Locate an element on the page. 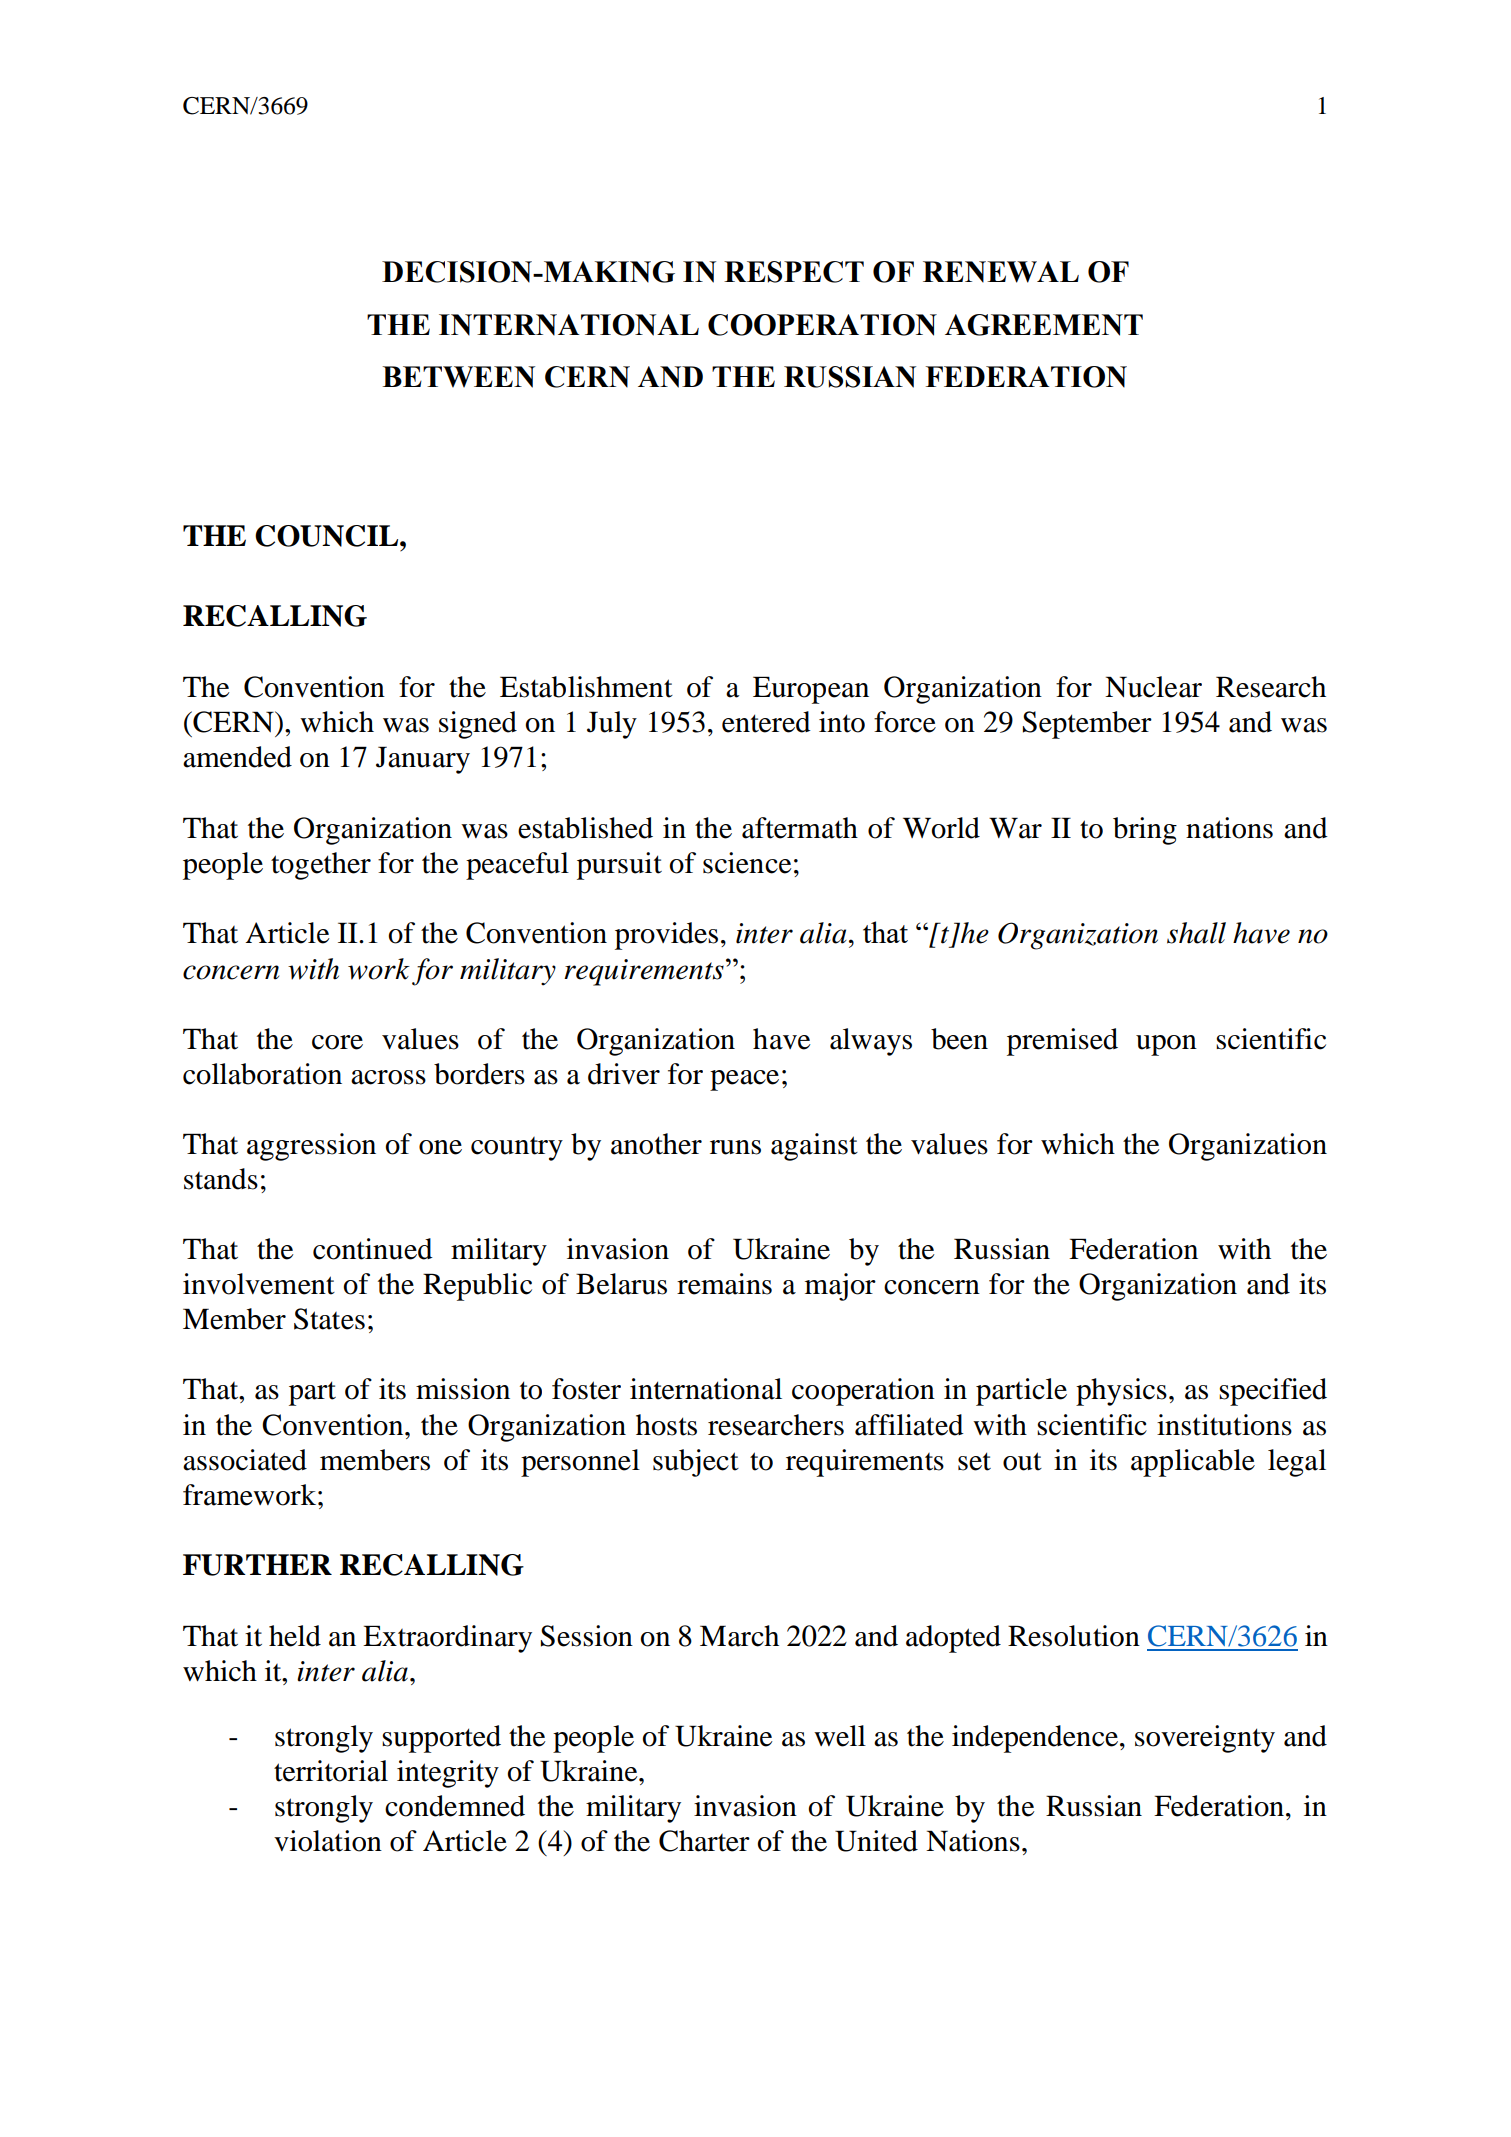  RESPECT is located at coordinates (794, 272).
